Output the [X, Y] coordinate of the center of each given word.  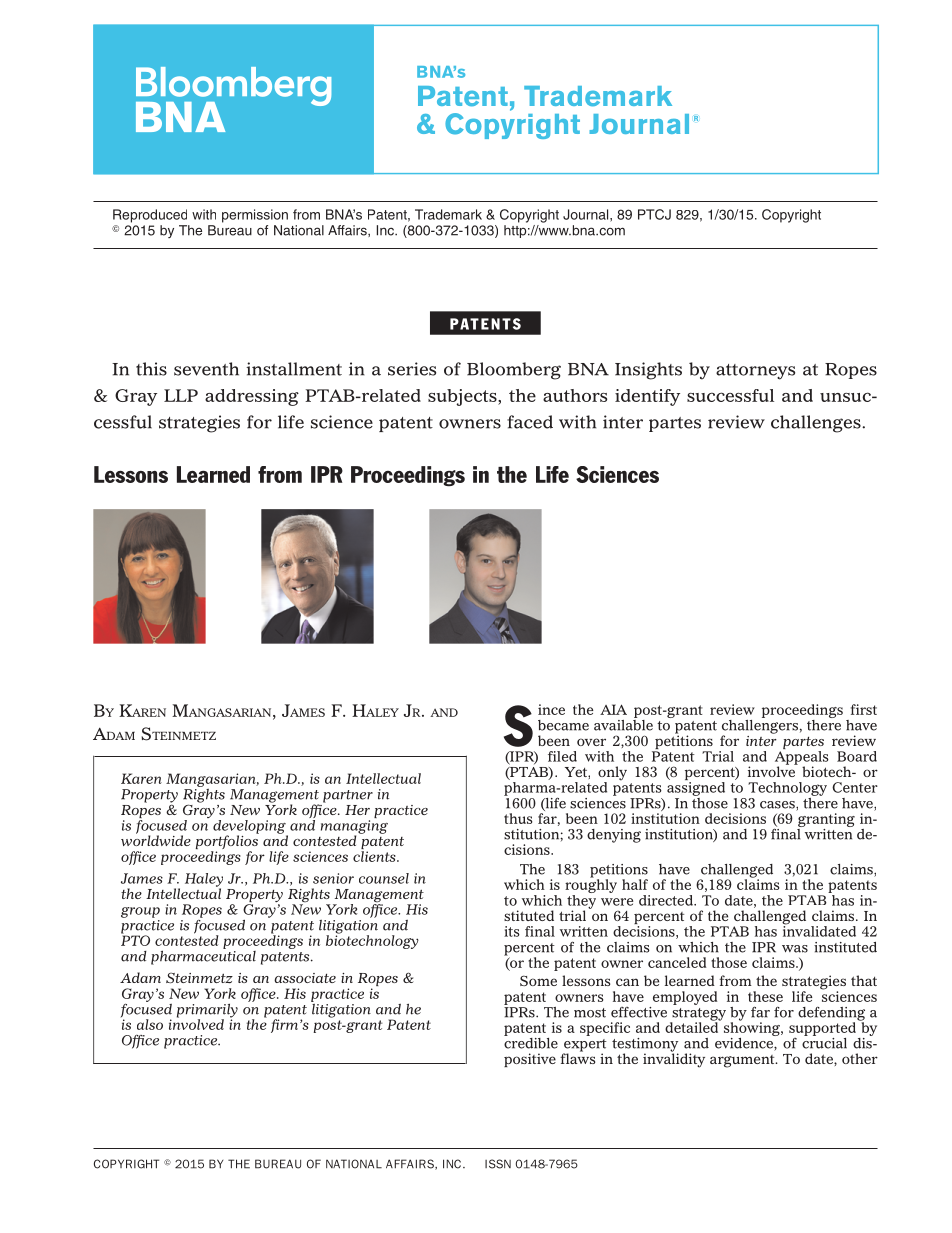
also [150, 1024]
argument [743, 1061]
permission [255, 216]
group [140, 912]
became [563, 725]
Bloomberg [514, 371]
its [512, 931]
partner [348, 796]
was [795, 949]
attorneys [755, 372]
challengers [760, 726]
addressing [252, 397]
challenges [817, 424]
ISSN [498, 1164]
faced [530, 422]
